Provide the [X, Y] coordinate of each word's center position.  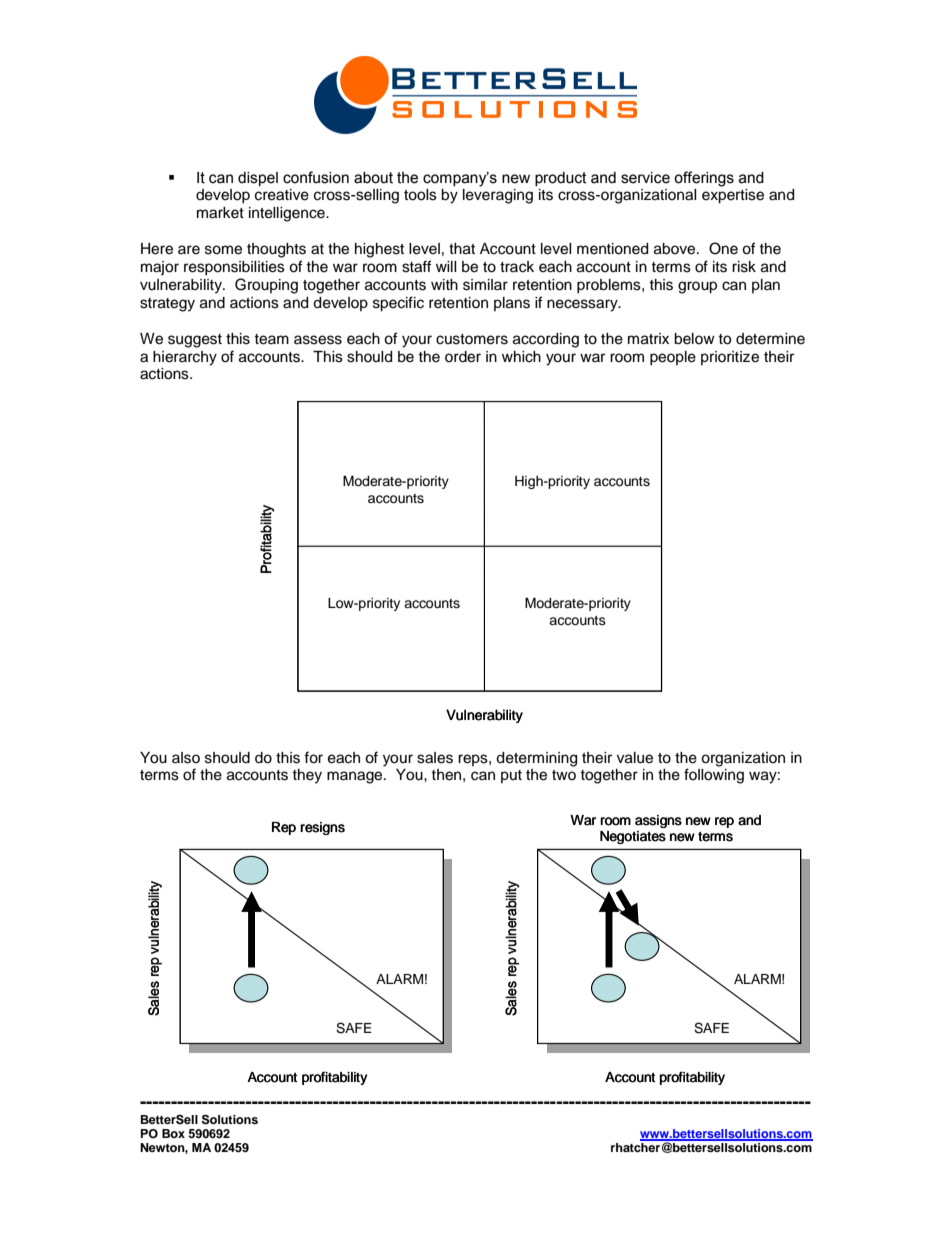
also [186, 758]
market [220, 213]
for [313, 757]
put [511, 776]
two [564, 775]
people [673, 358]
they [307, 776]
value [635, 758]
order [463, 357]
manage [356, 777]
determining [536, 759]
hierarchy [185, 358]
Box [173, 1133]
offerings [704, 179]
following [714, 776]
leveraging [498, 196]
